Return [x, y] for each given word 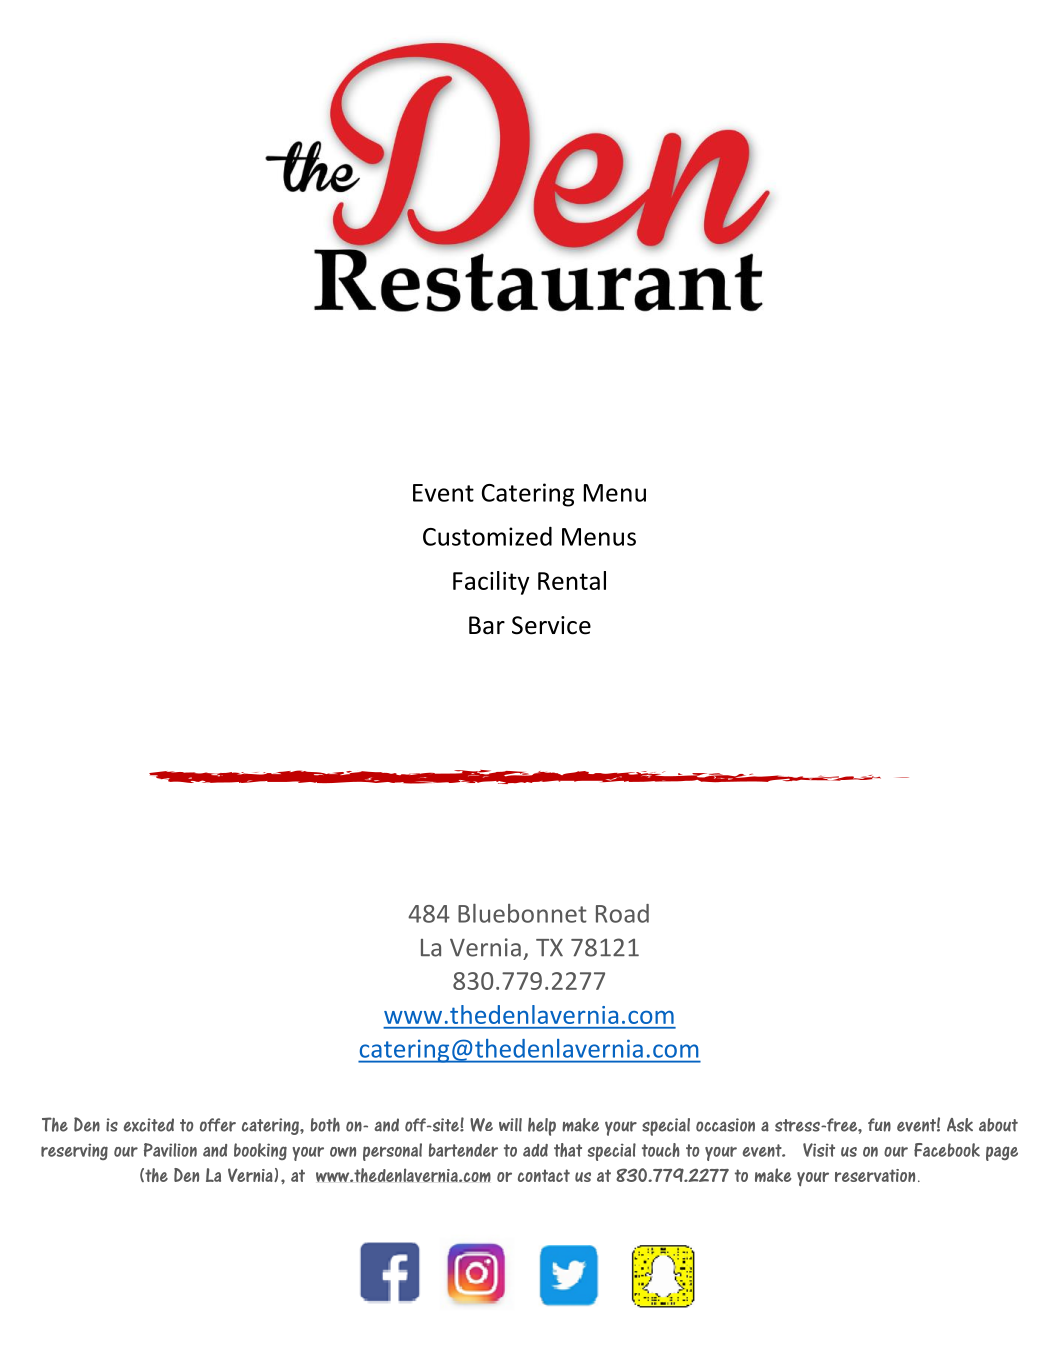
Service [551, 625]
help [542, 1127]
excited [149, 1125]
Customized [487, 536]
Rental [572, 580]
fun [879, 1125]
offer [218, 1125]
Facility [491, 583]
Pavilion [170, 1150]
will [510, 1125]
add [535, 1150]
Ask [960, 1125]
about [998, 1125]
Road [622, 913]
